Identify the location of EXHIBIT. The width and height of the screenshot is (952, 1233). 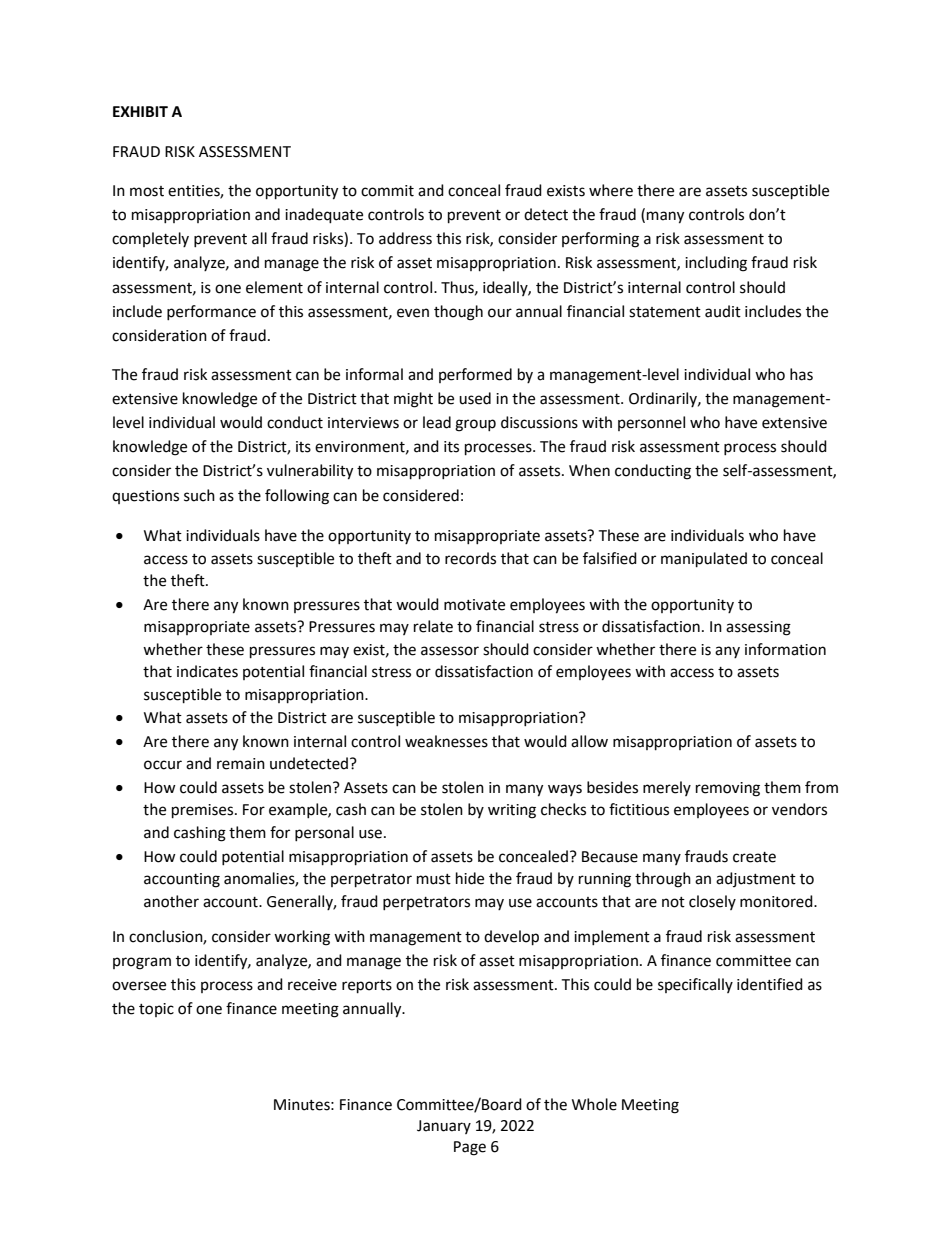
(140, 111).
